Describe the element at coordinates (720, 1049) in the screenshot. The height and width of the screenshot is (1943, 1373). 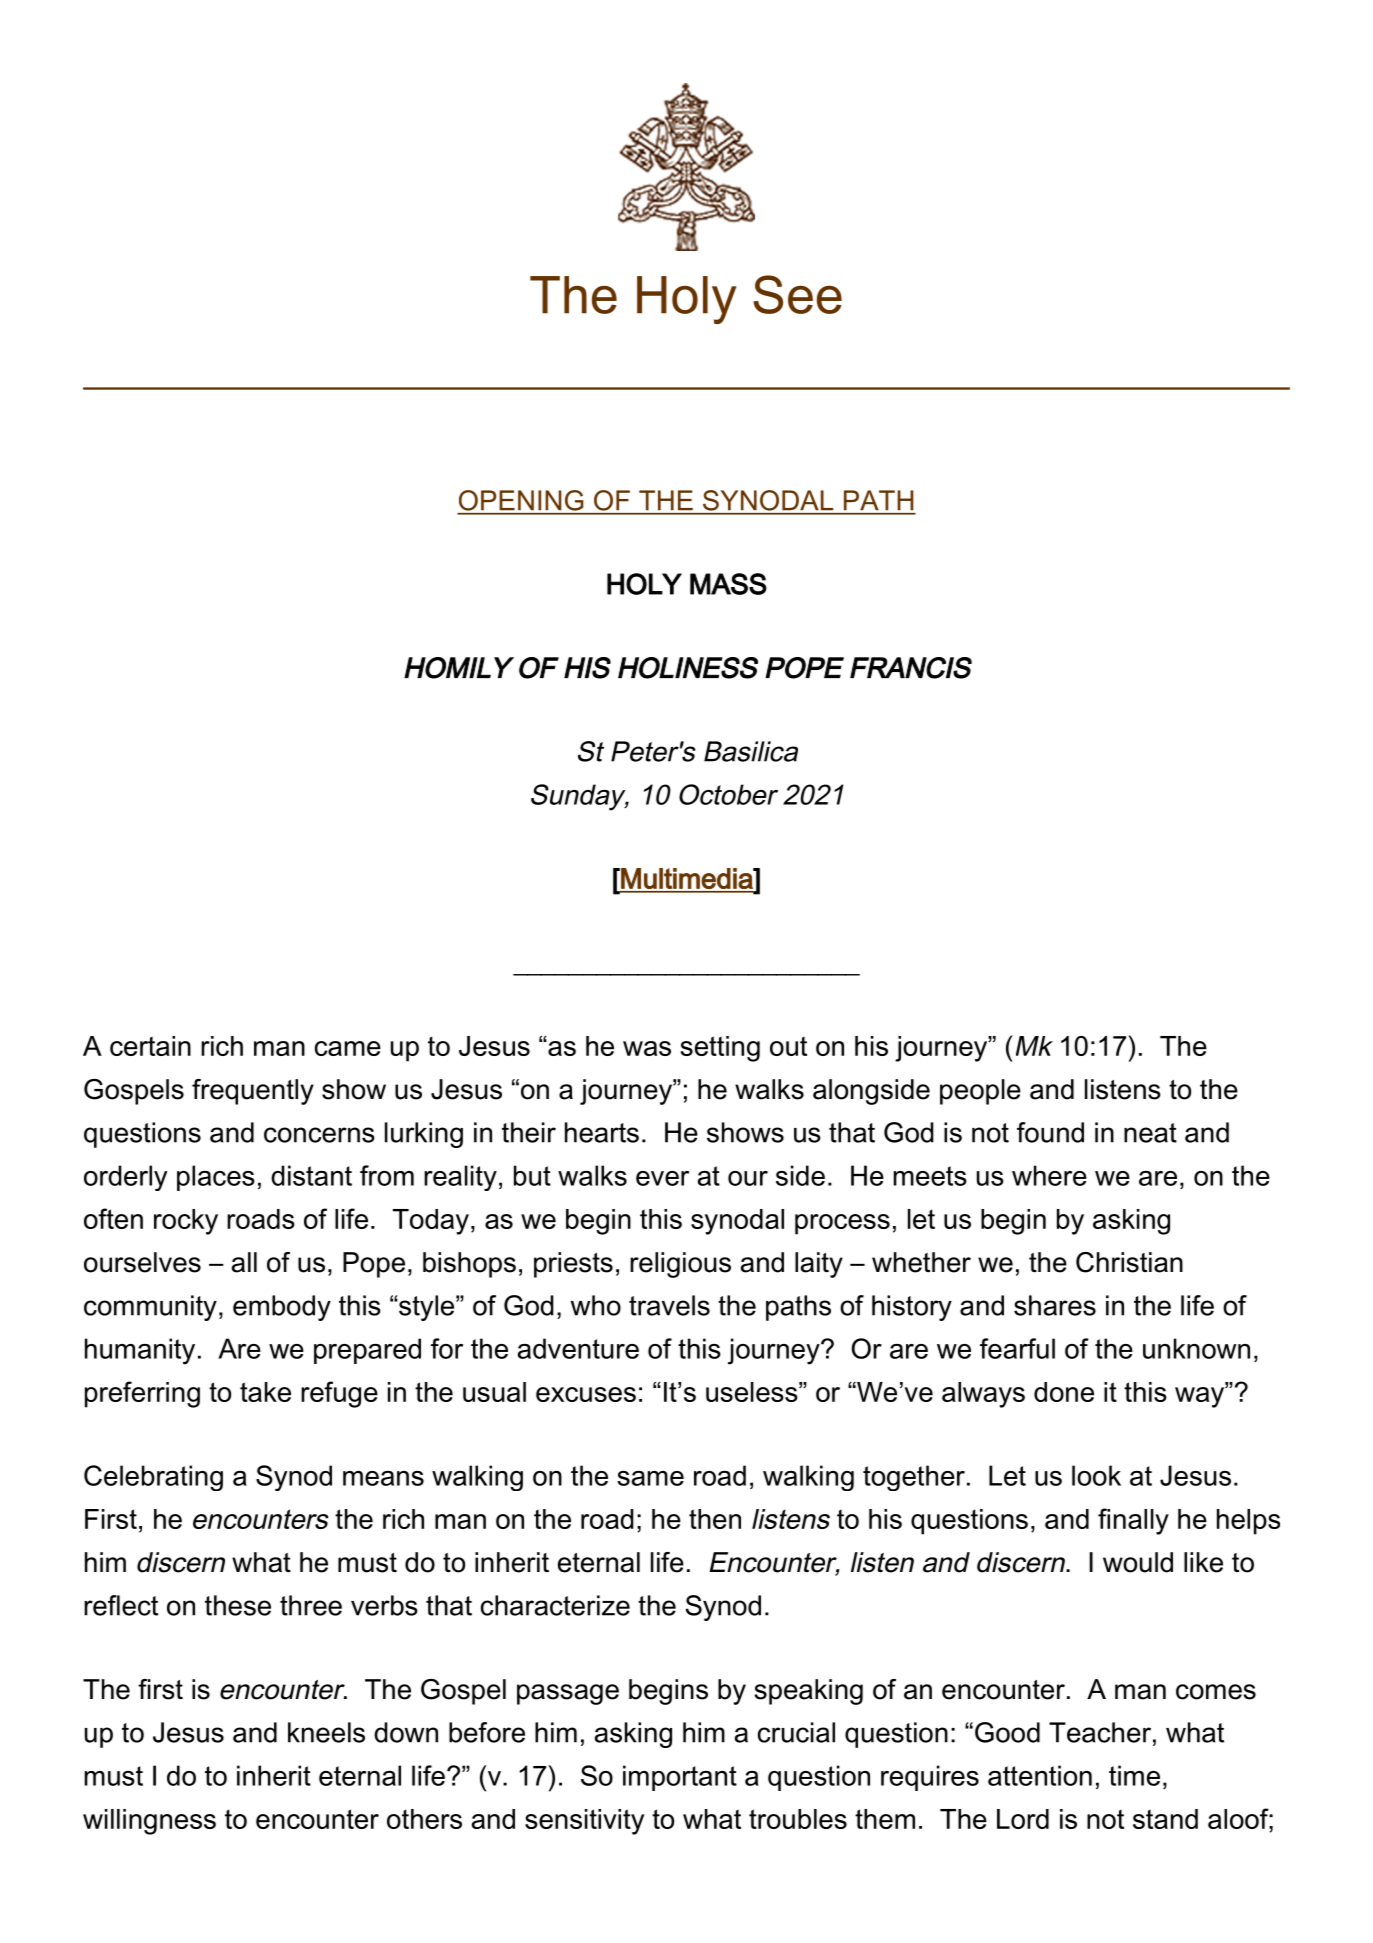
I see `setting` at that location.
